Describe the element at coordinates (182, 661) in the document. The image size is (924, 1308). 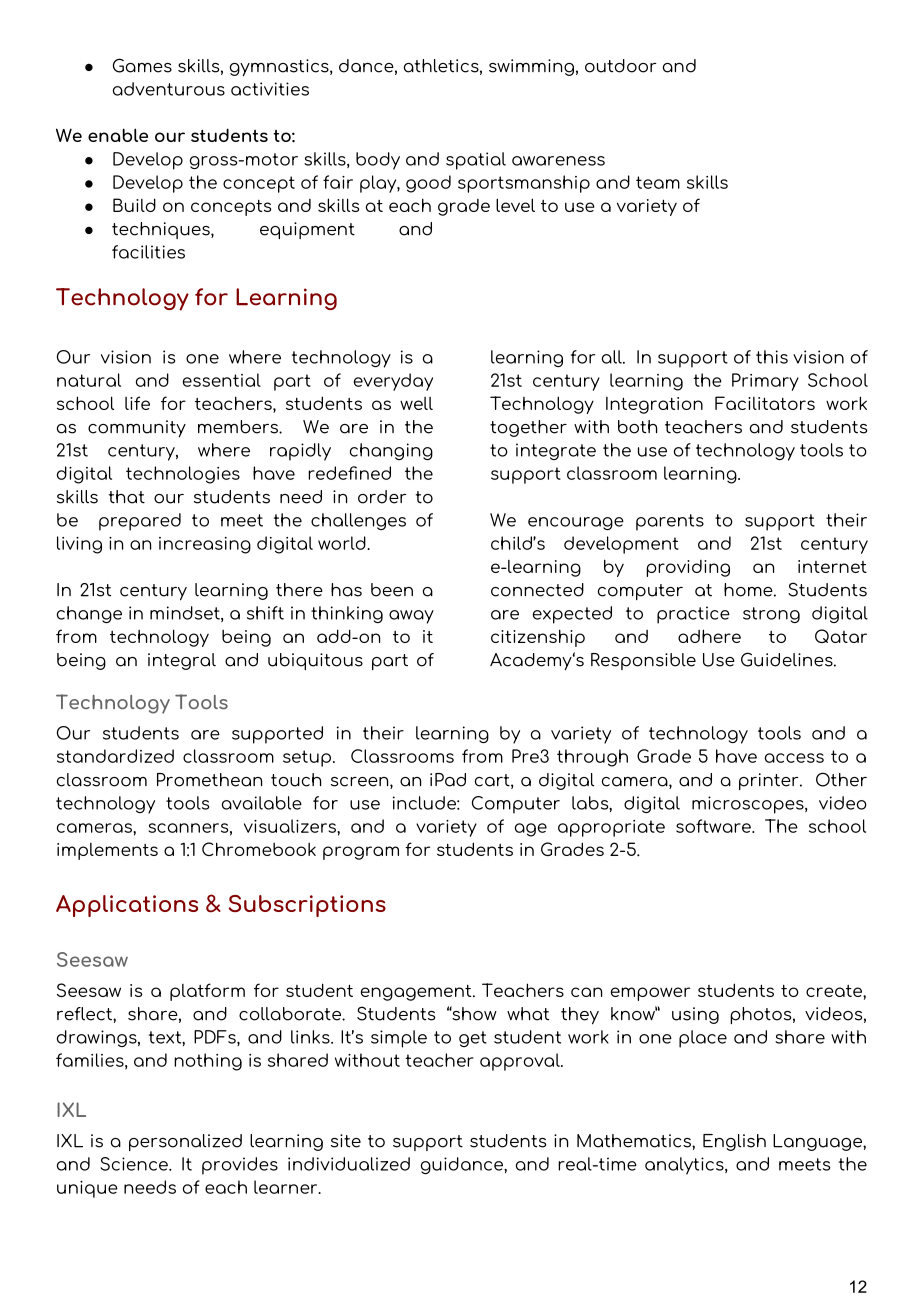
I see `integral` at that location.
